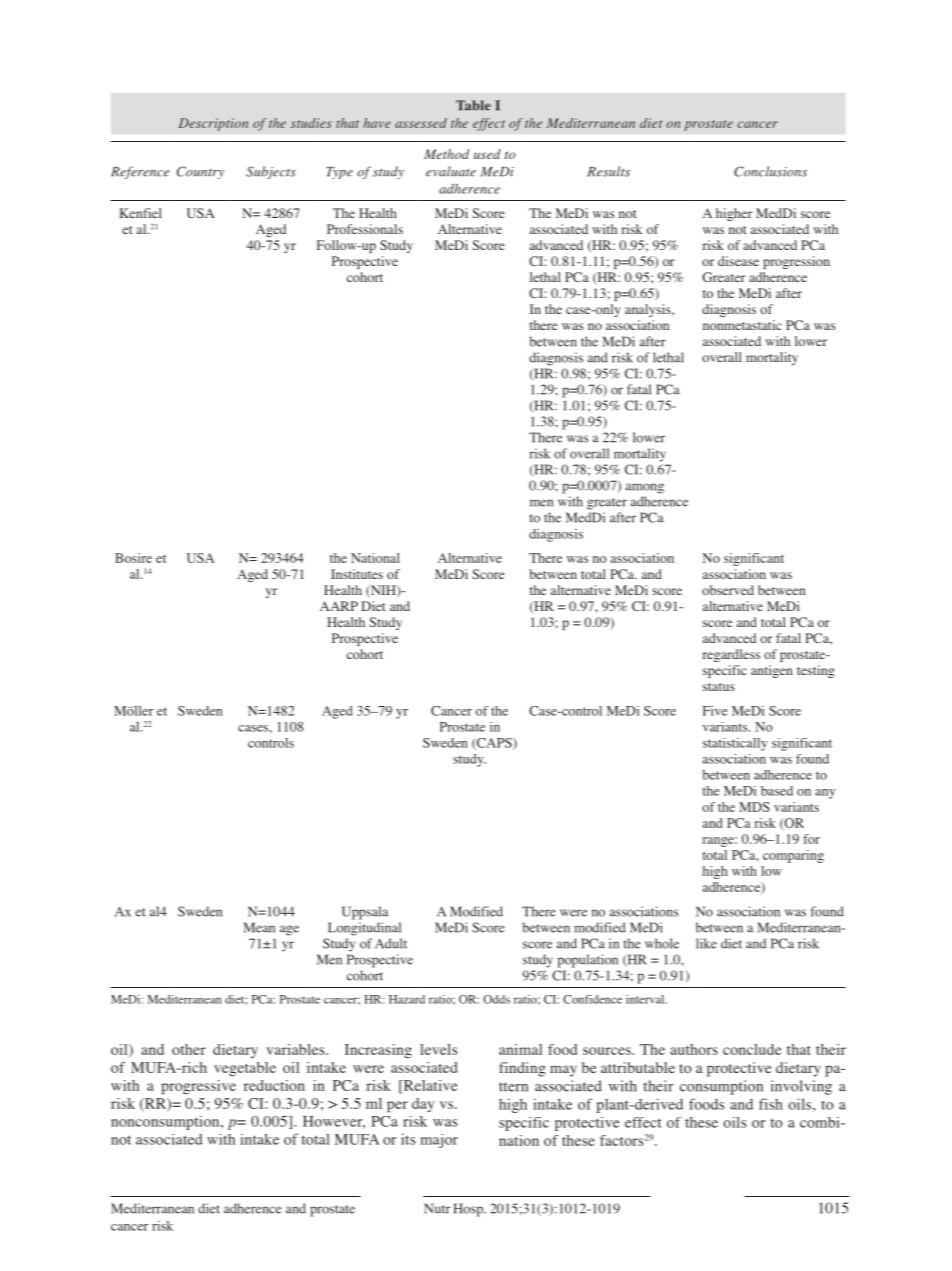 This image has height=1271, width=952. Describe the element at coordinates (738, 261) in the image. I see `disease` at that location.
